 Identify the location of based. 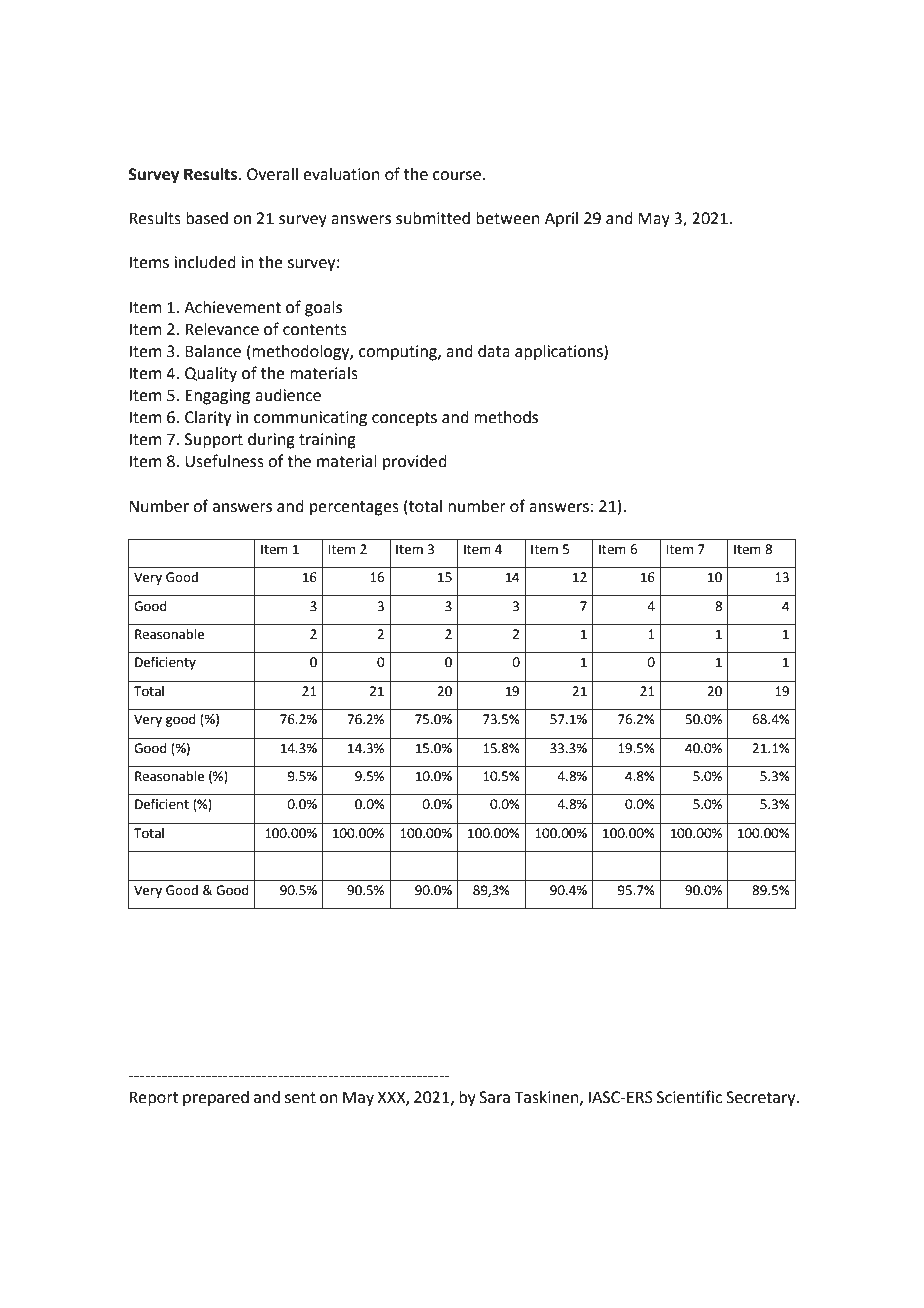
(207, 218).
